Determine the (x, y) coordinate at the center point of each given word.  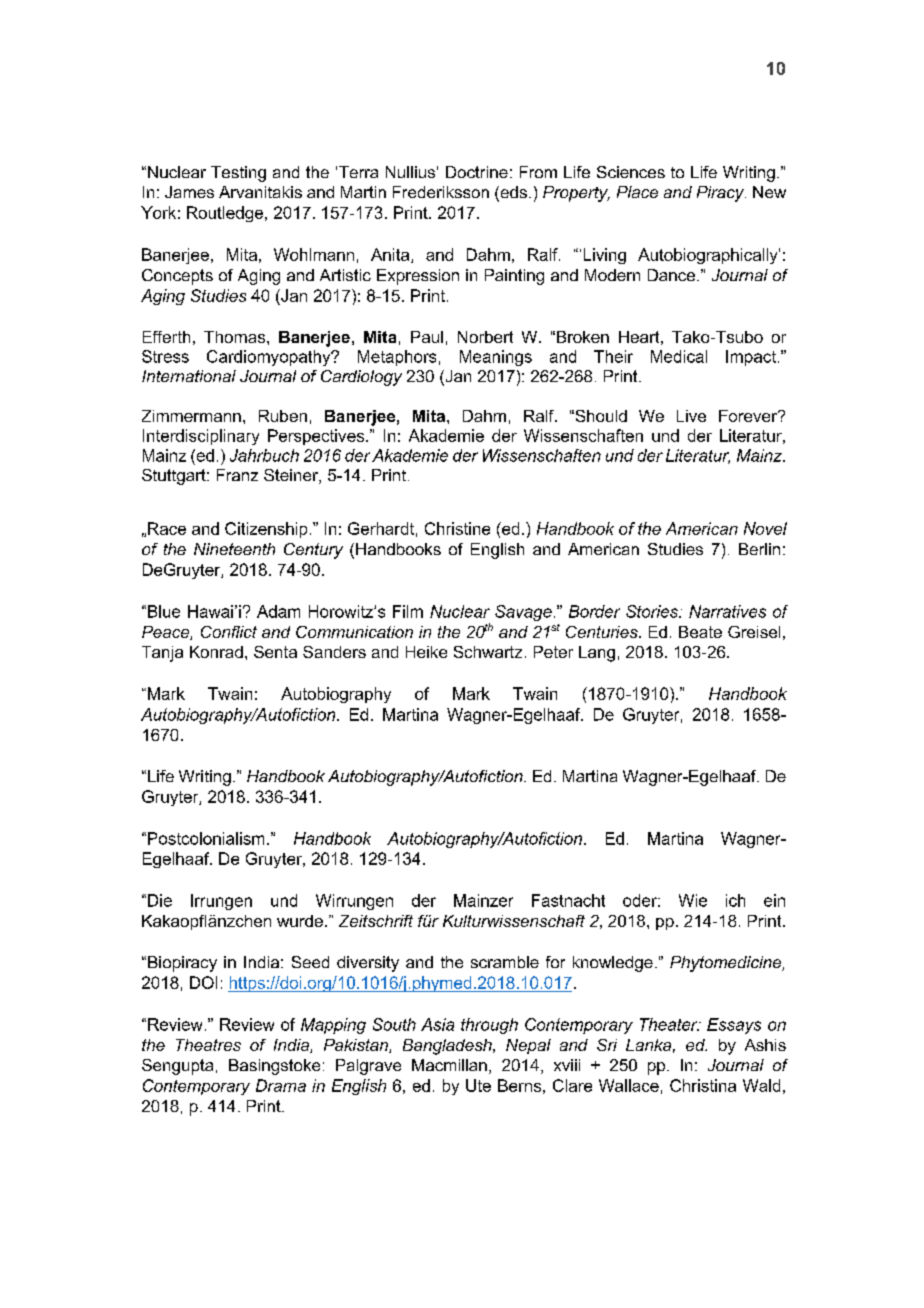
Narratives (727, 611)
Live (691, 416)
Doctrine (477, 172)
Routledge (225, 214)
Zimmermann (191, 416)
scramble (505, 962)
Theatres (208, 1045)
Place (637, 192)
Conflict (229, 632)
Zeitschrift (376, 921)
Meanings (496, 358)
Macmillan (449, 1065)
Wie (693, 900)
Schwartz (488, 652)
